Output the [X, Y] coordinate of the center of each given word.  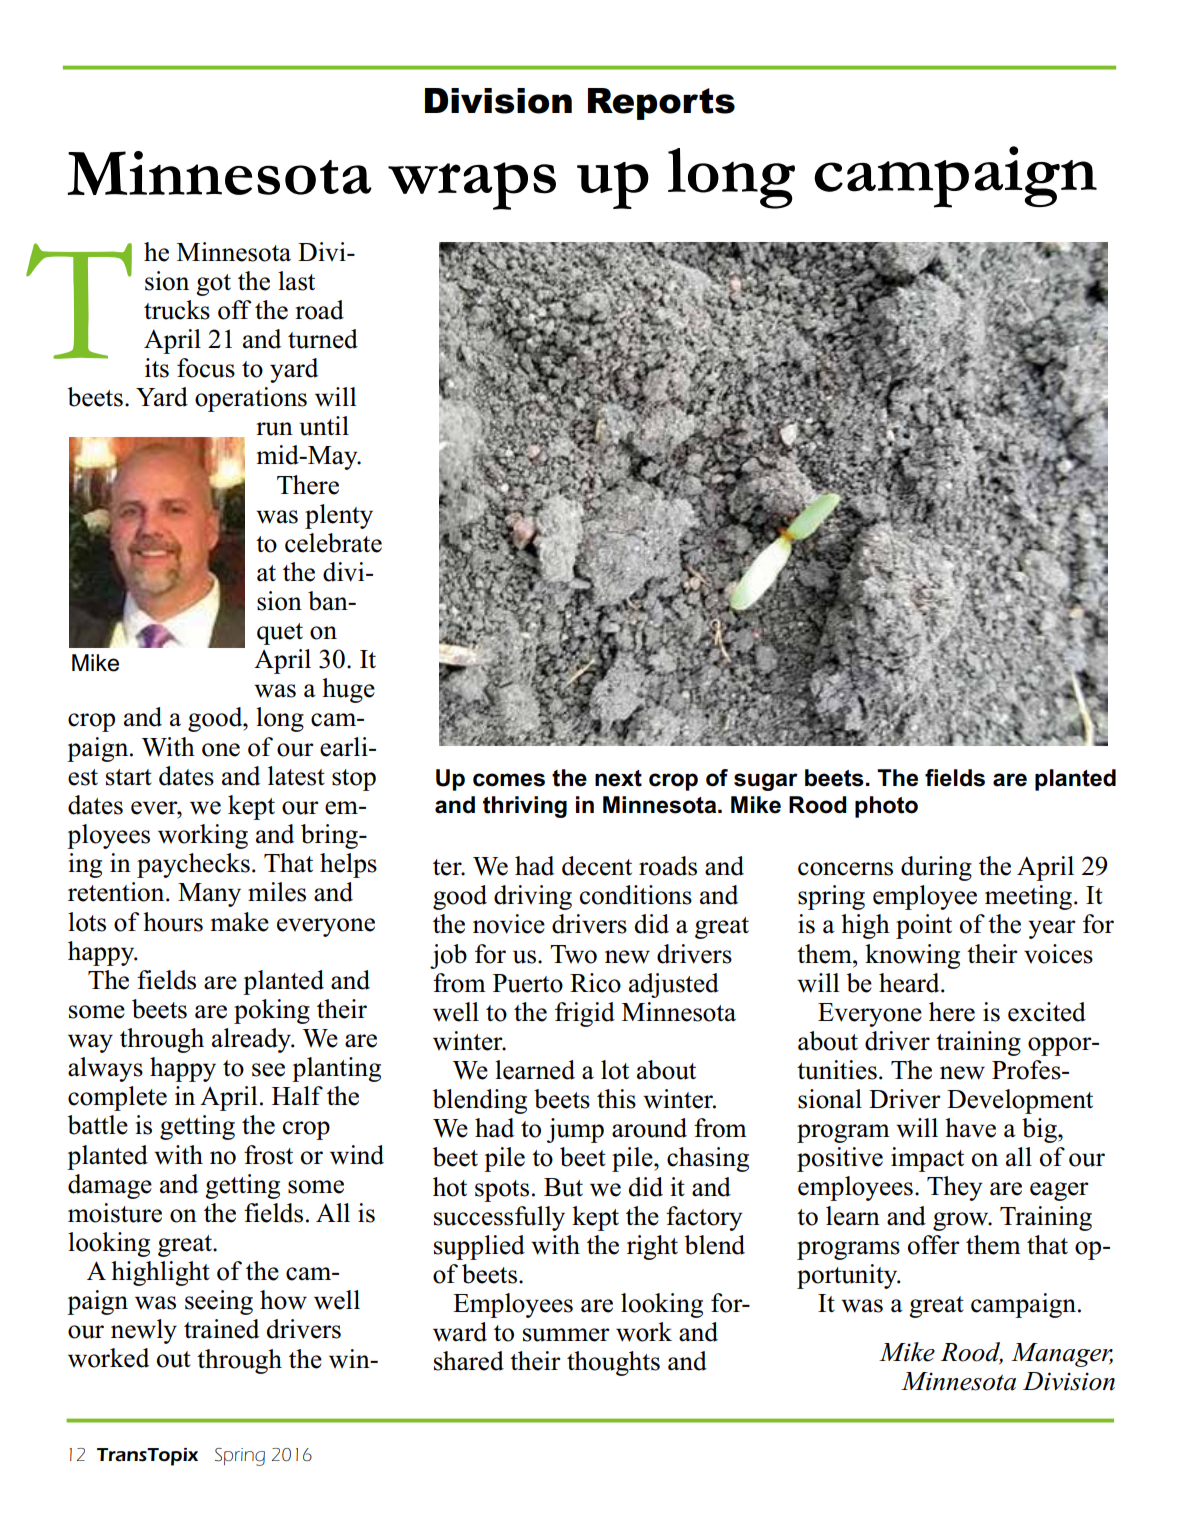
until [324, 426]
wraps [472, 186]
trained [221, 1329]
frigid [585, 1014]
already [253, 1040]
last [296, 281]
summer [566, 1335]
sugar [766, 782]
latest [296, 776]
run [274, 429]
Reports [661, 104]
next [618, 778]
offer [934, 1245]
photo [886, 807]
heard [910, 983]
